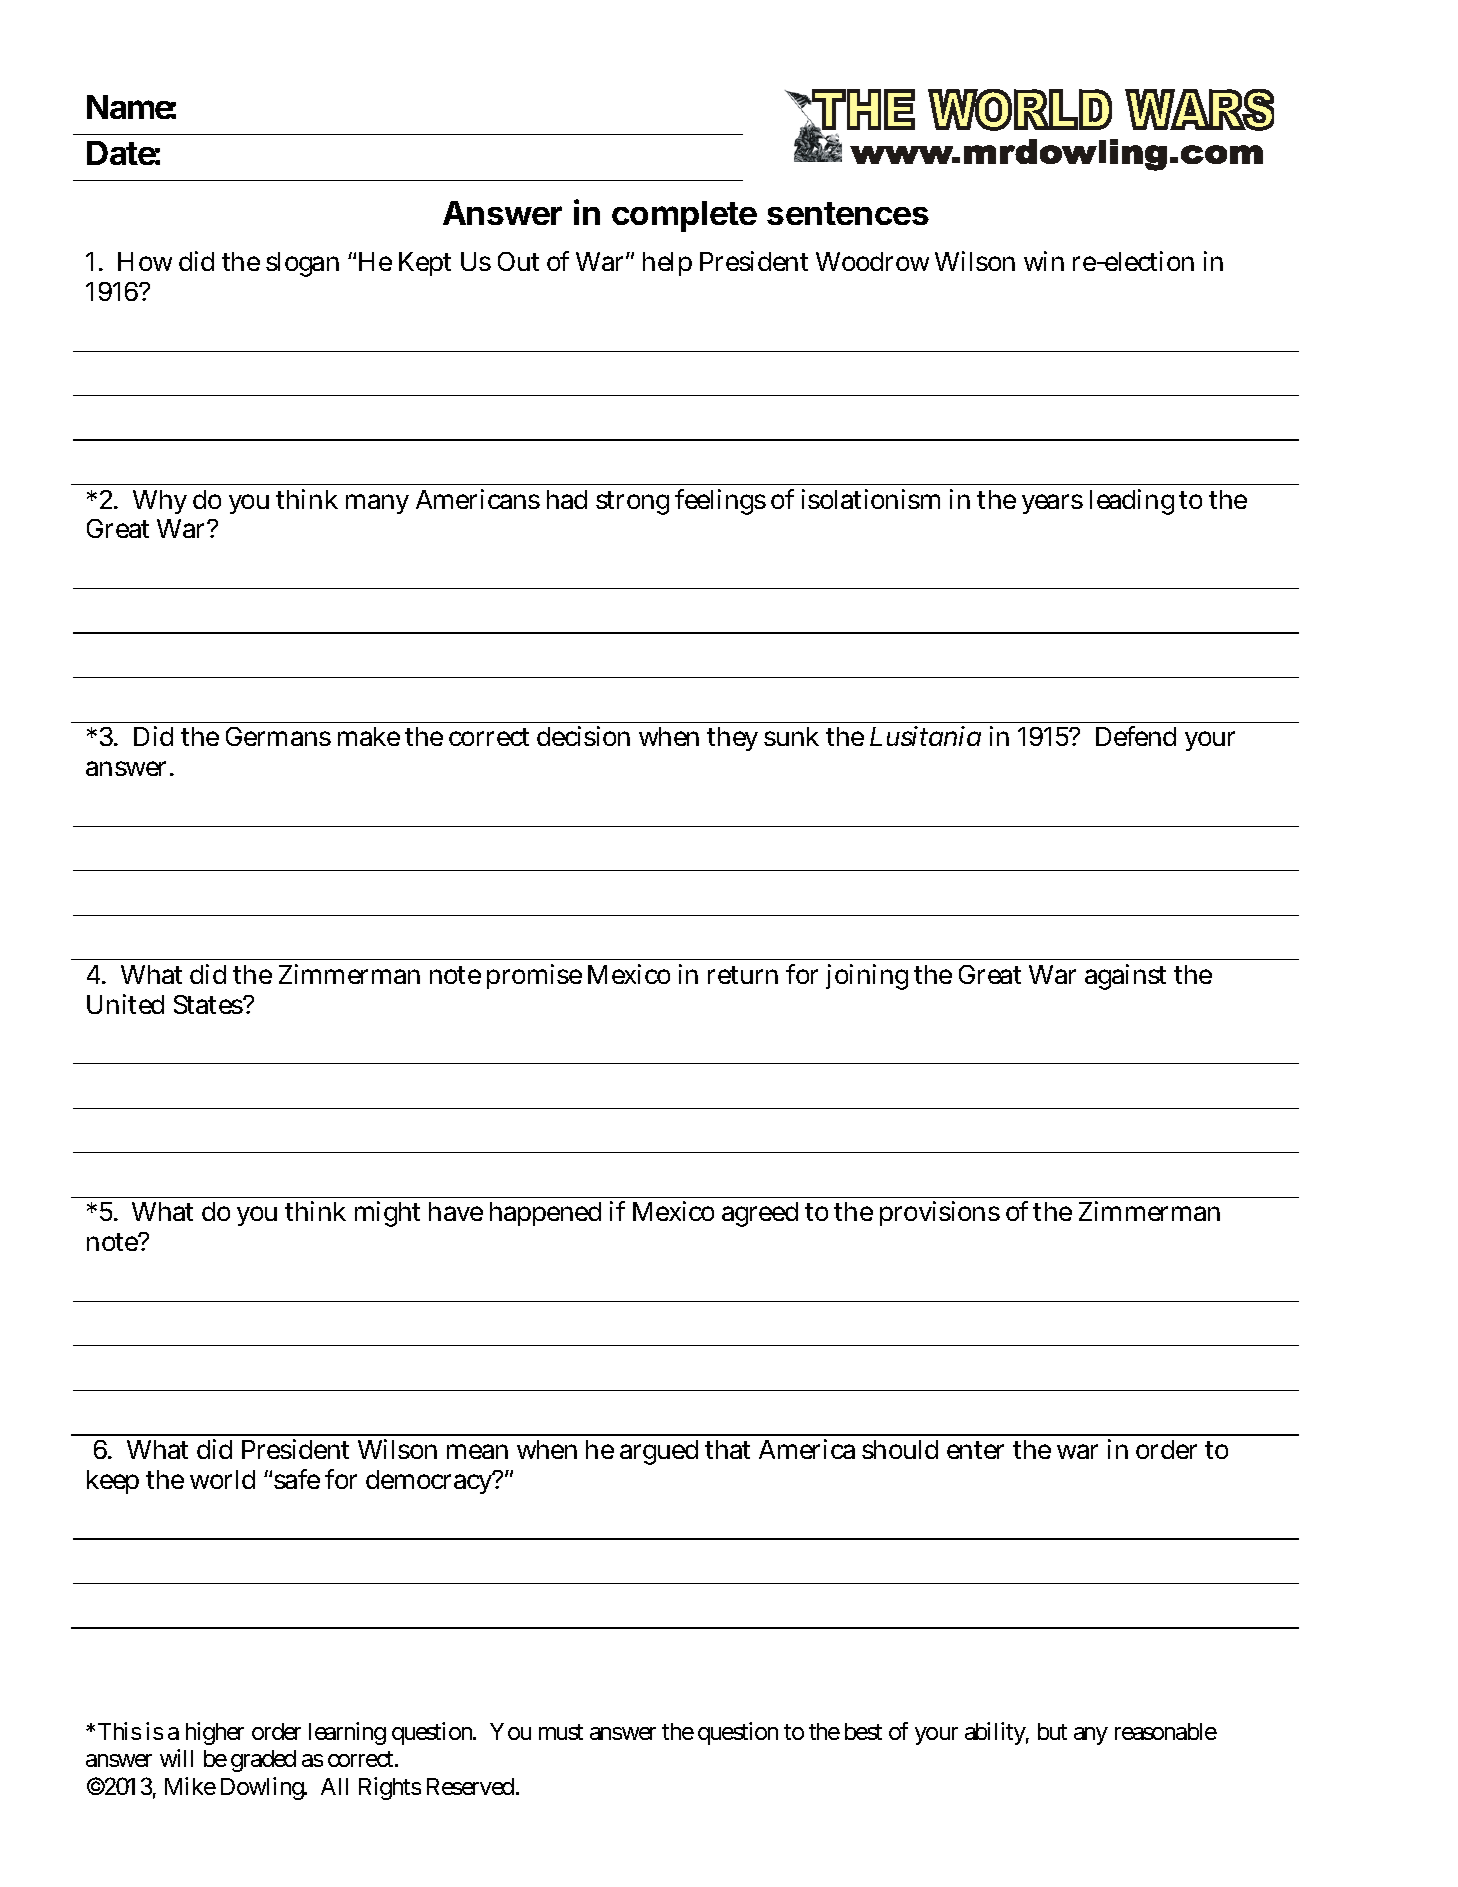 This document has height=1887, width=1458. What do you see at coordinates (583, 736) in the document?
I see `decision` at bounding box center [583, 736].
